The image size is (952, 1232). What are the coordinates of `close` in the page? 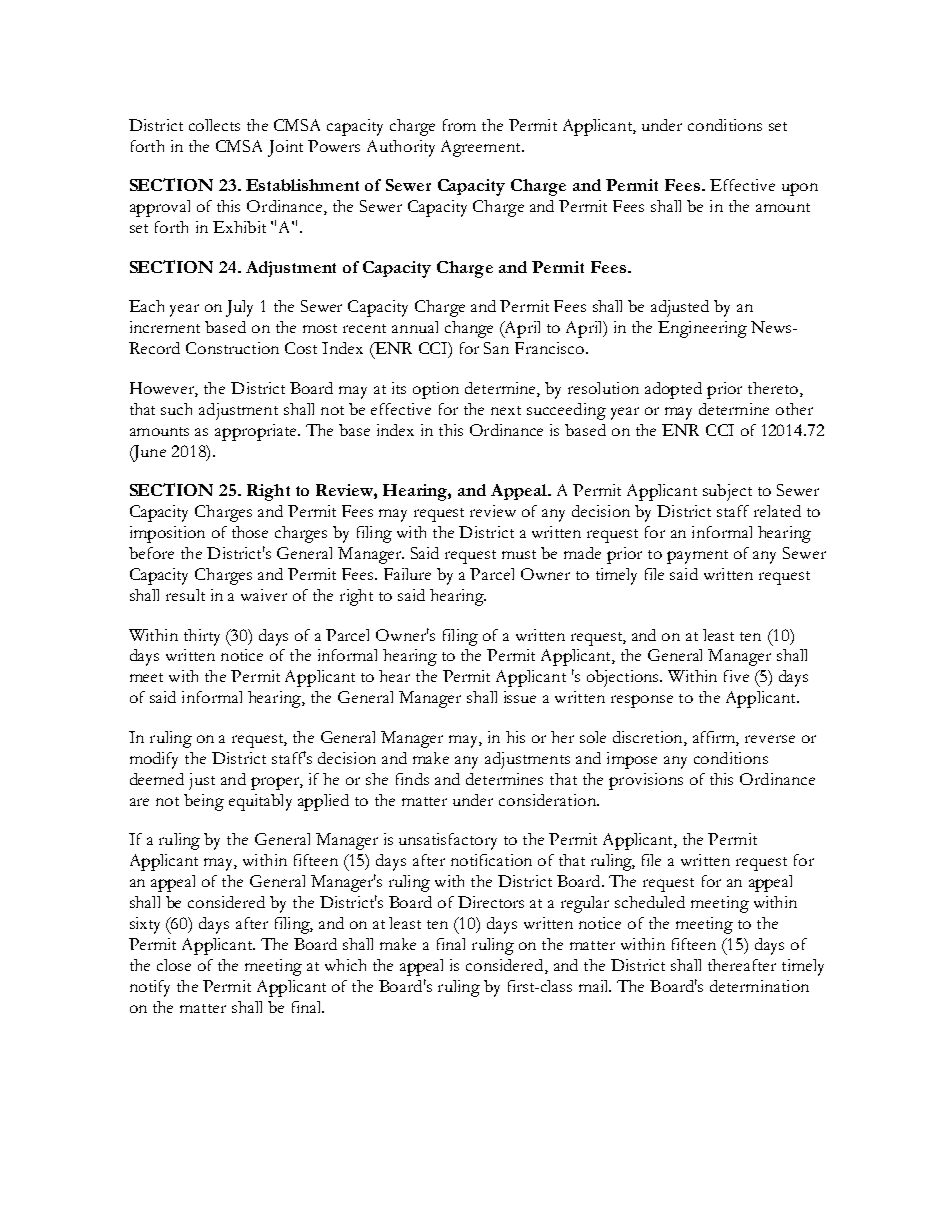 It's located at (174, 965).
